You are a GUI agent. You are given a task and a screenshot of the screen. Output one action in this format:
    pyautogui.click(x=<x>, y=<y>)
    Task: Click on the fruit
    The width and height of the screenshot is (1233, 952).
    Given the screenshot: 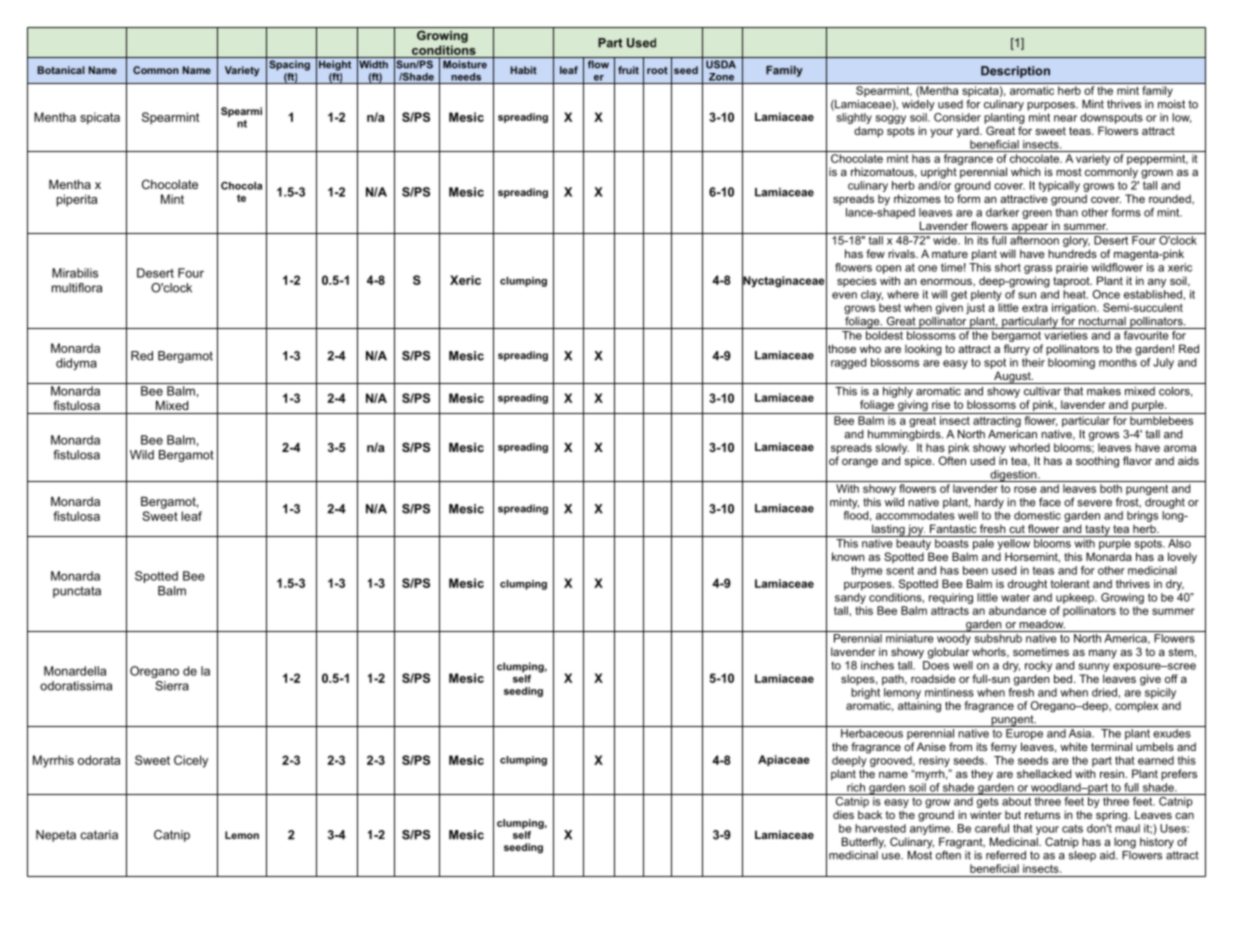 What is the action you would take?
    pyautogui.click(x=628, y=70)
